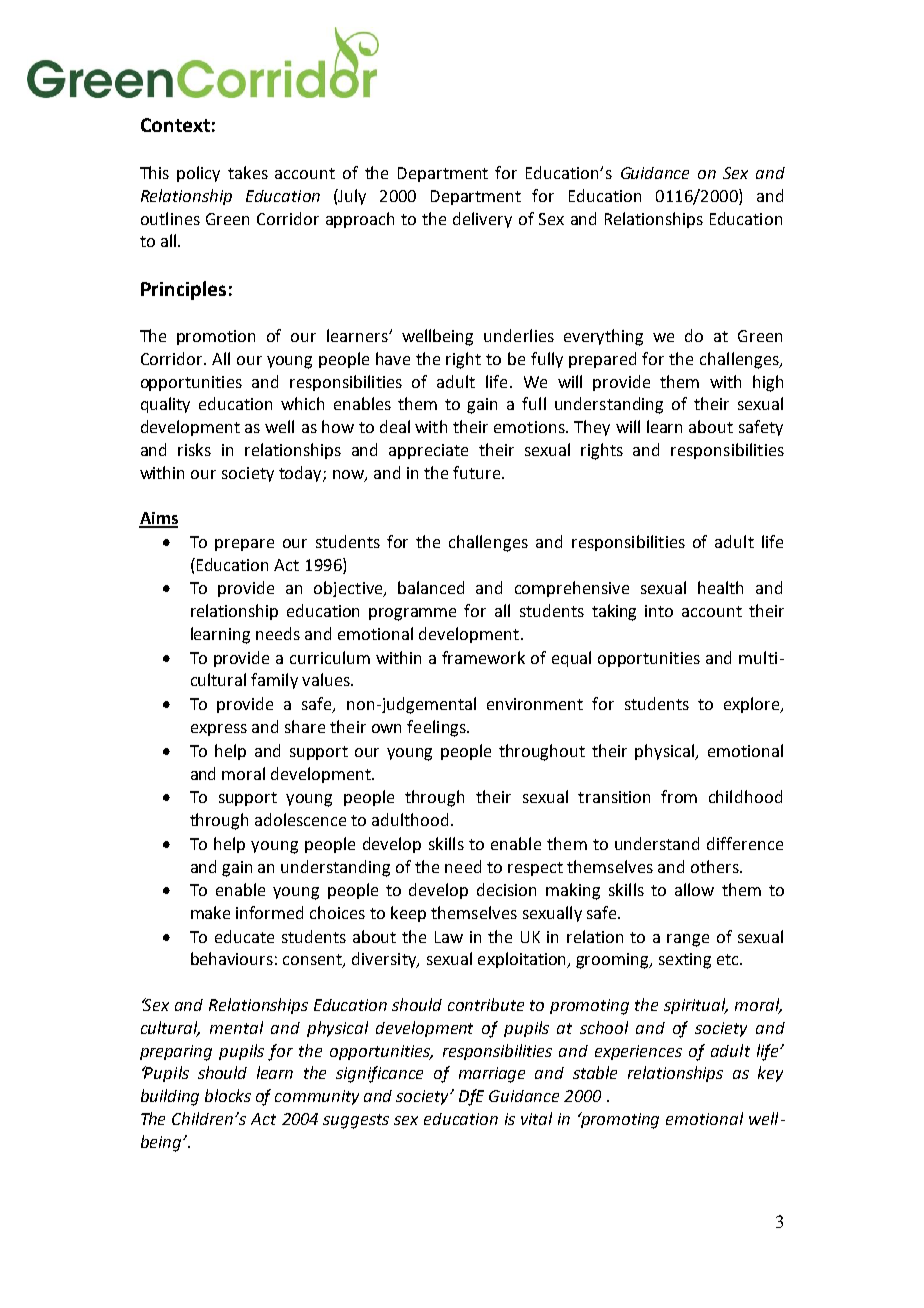 The width and height of the screenshot is (924, 1308). Describe the element at coordinates (210, 912) in the screenshot. I see `make` at that location.
